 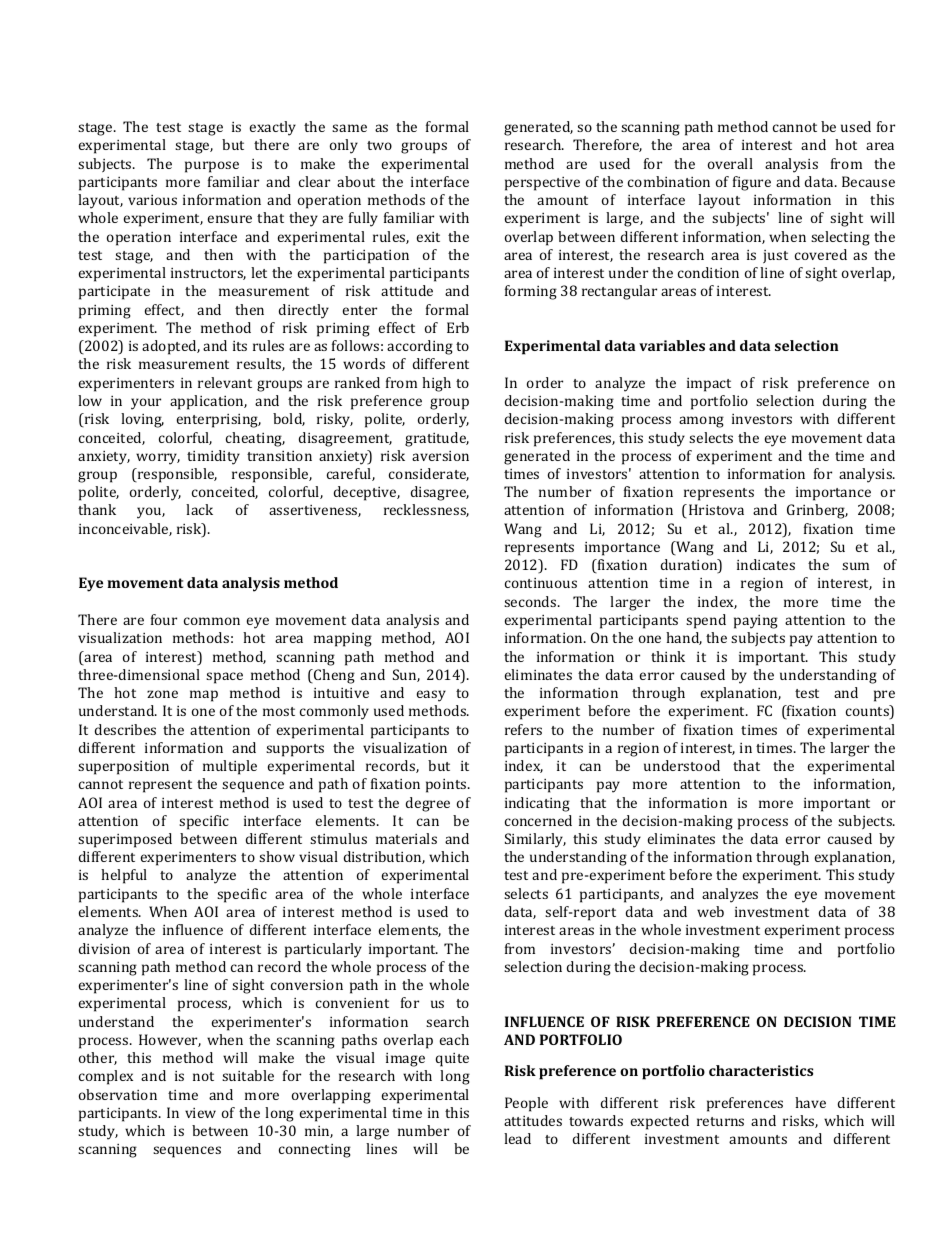 I want to click on Similarly, so click(x=535, y=840).
